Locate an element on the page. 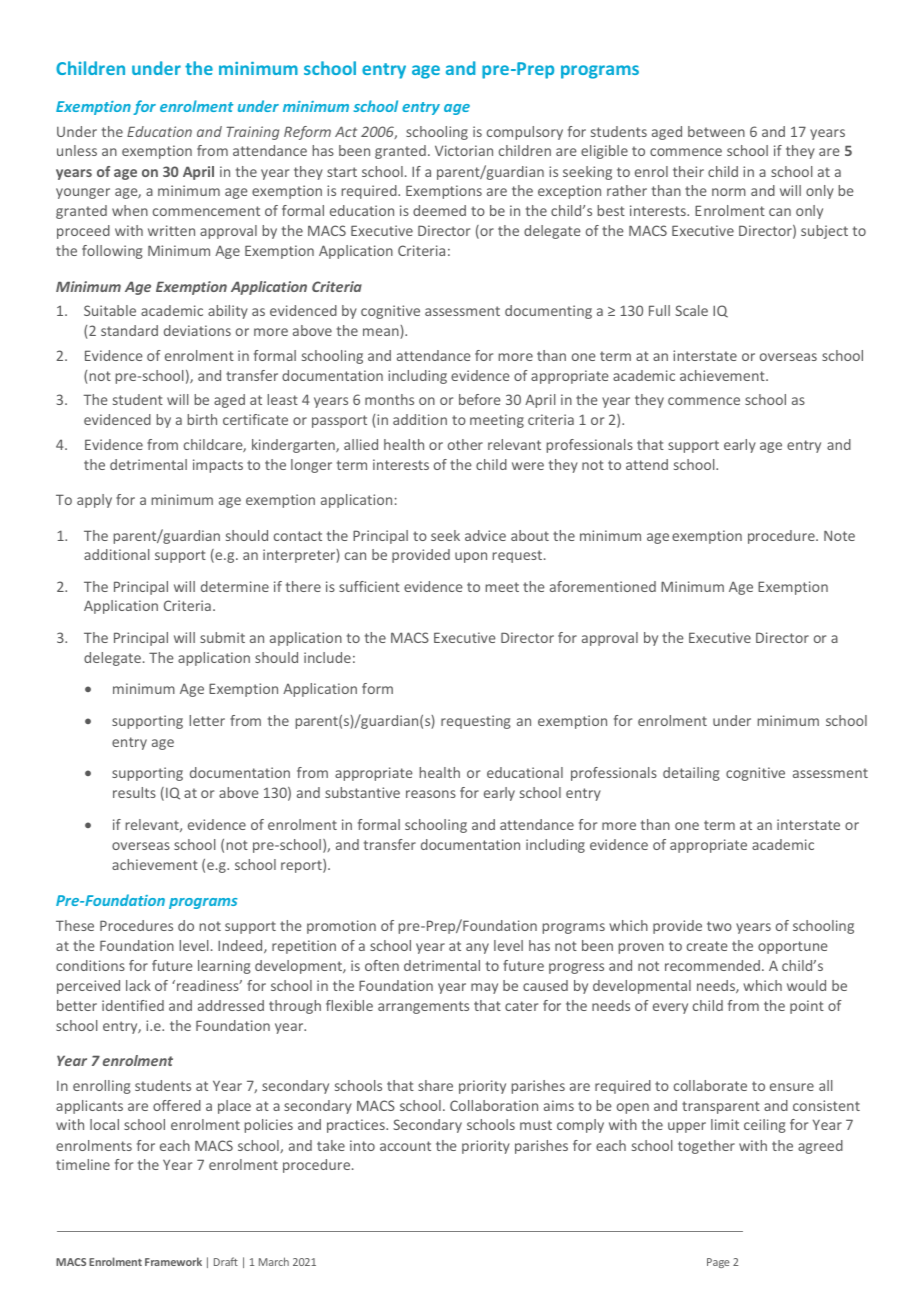 The image size is (924, 1308). Note is located at coordinates (839, 535).
